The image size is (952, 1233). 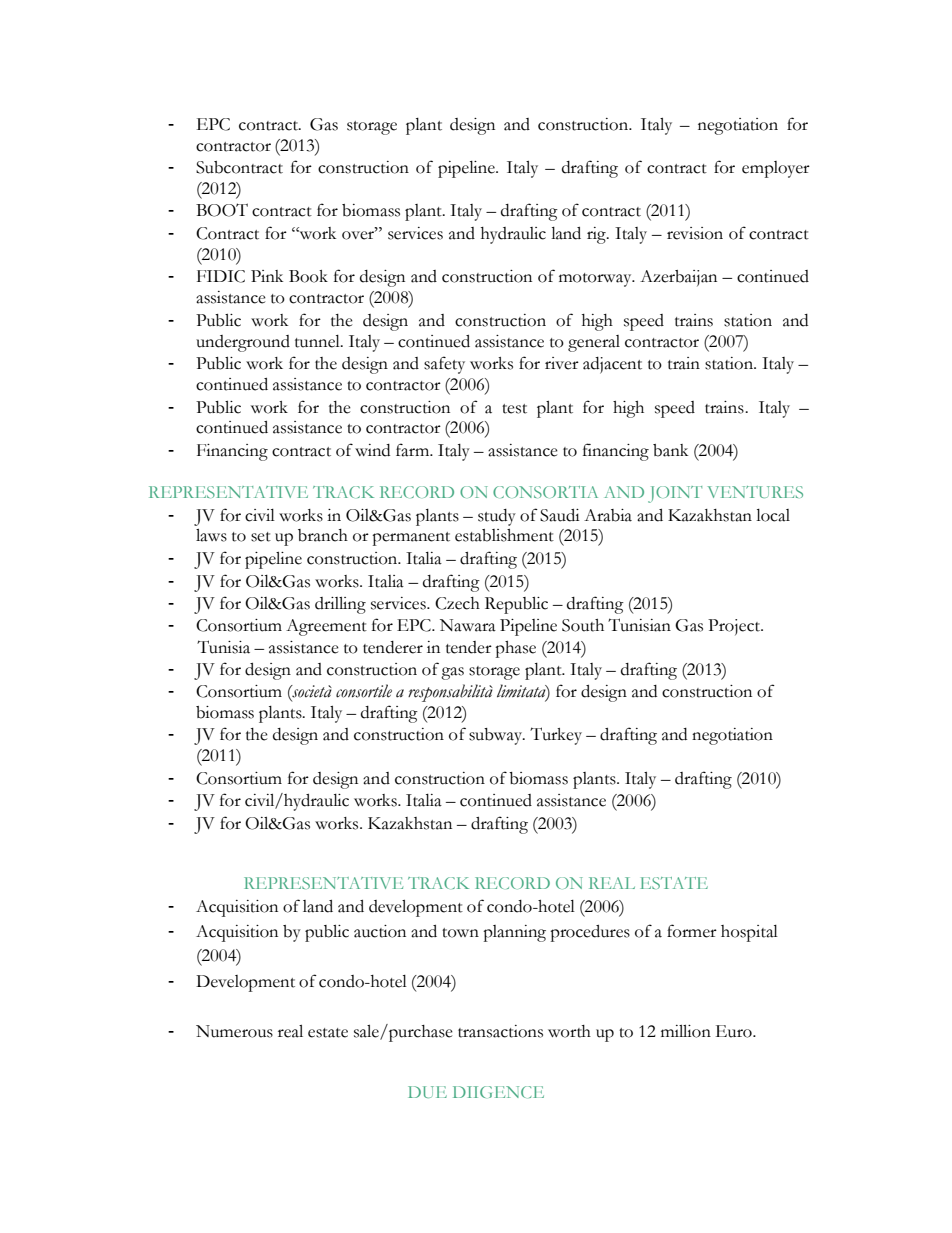 I want to click on JOINT, so click(x=675, y=494).
